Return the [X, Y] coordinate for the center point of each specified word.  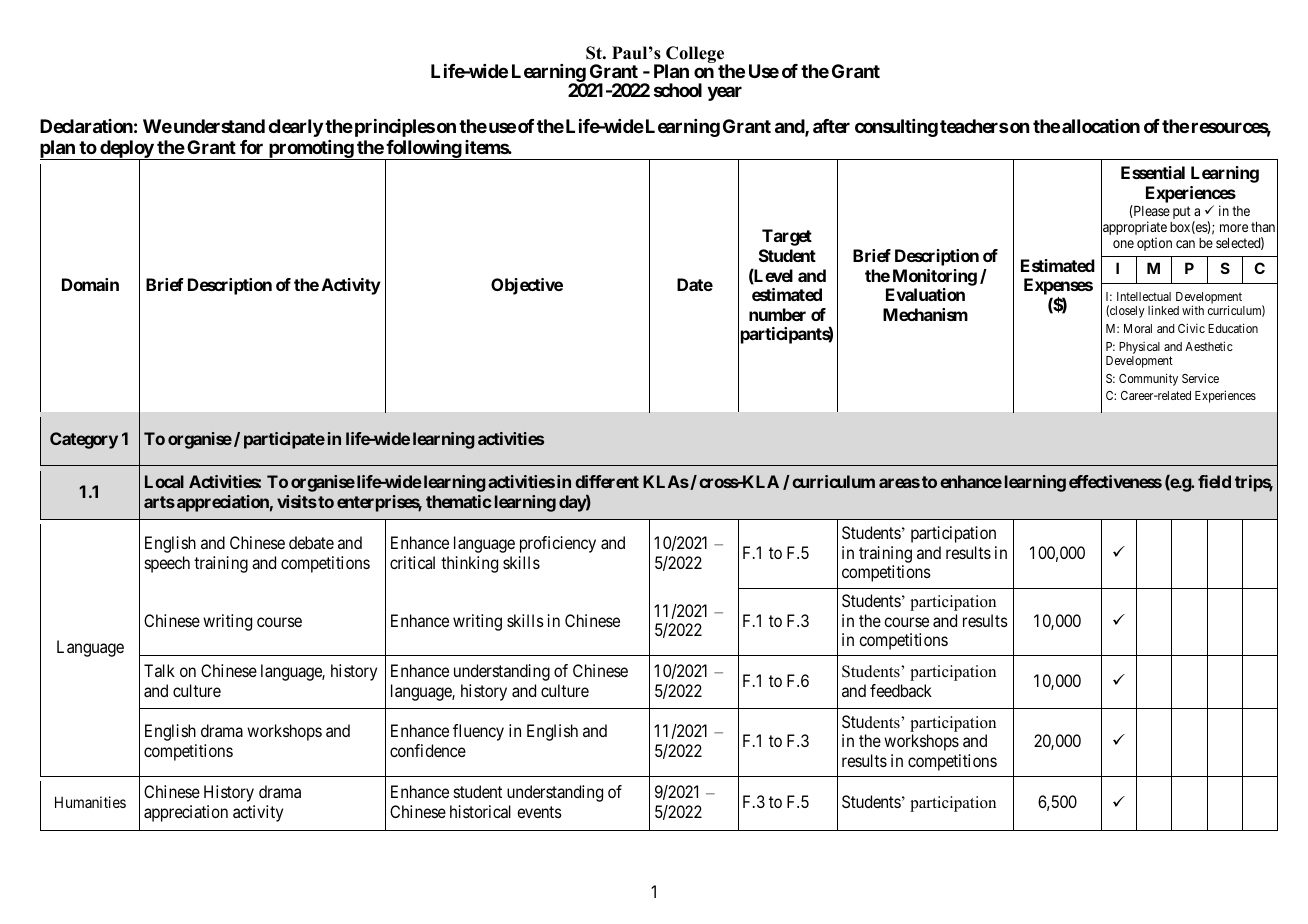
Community [1148, 379]
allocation [1101, 126]
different [607, 481]
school [678, 90]
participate [284, 440]
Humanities [90, 802]
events [539, 812]
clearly [295, 128]
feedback [901, 690]
